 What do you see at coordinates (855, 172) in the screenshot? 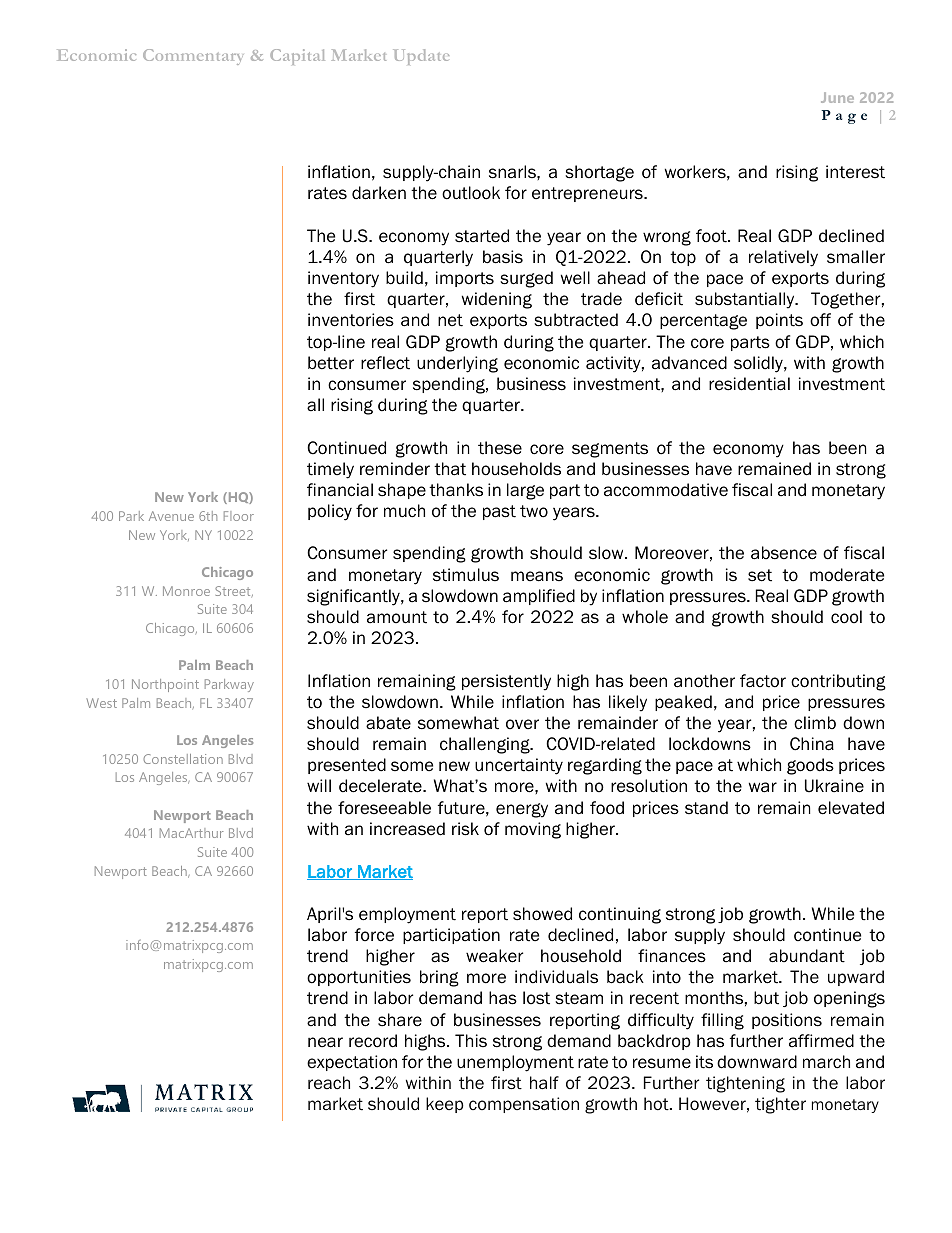
I see `interest` at bounding box center [855, 172].
